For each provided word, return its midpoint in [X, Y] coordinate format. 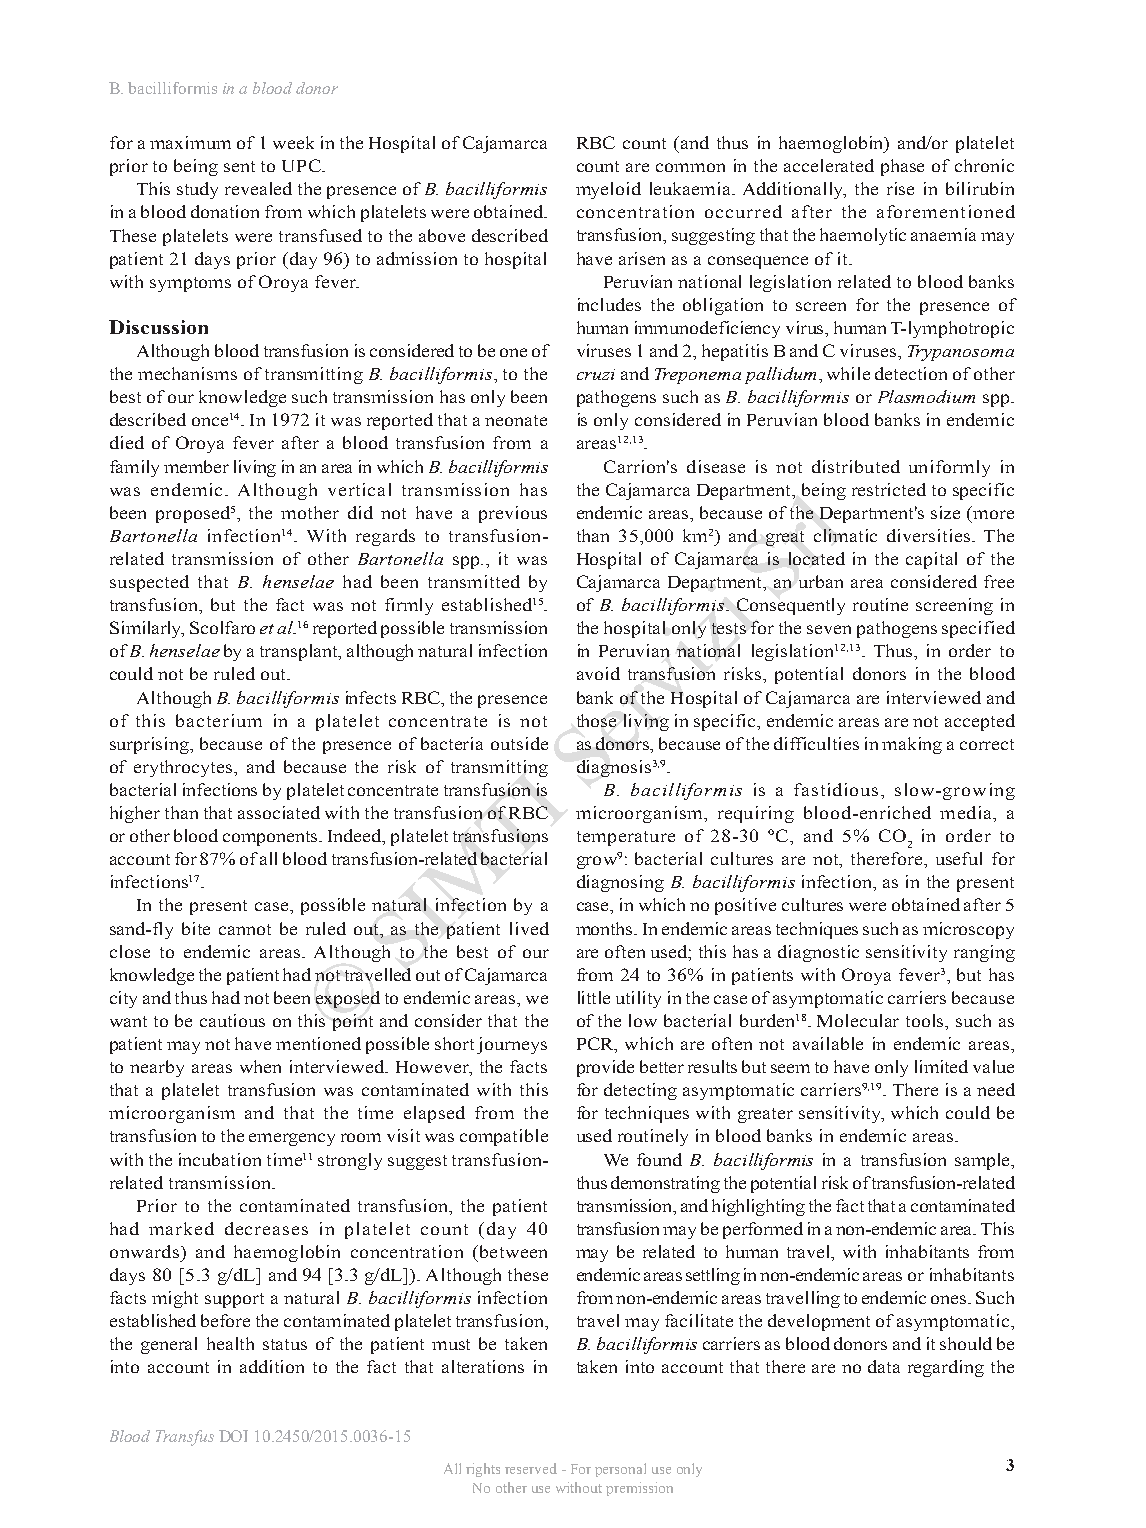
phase [902, 167]
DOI [233, 1436]
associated [279, 812]
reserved [531, 1468]
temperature [626, 838]
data [884, 1366]
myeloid [608, 190]
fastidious [836, 789]
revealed [258, 188]
